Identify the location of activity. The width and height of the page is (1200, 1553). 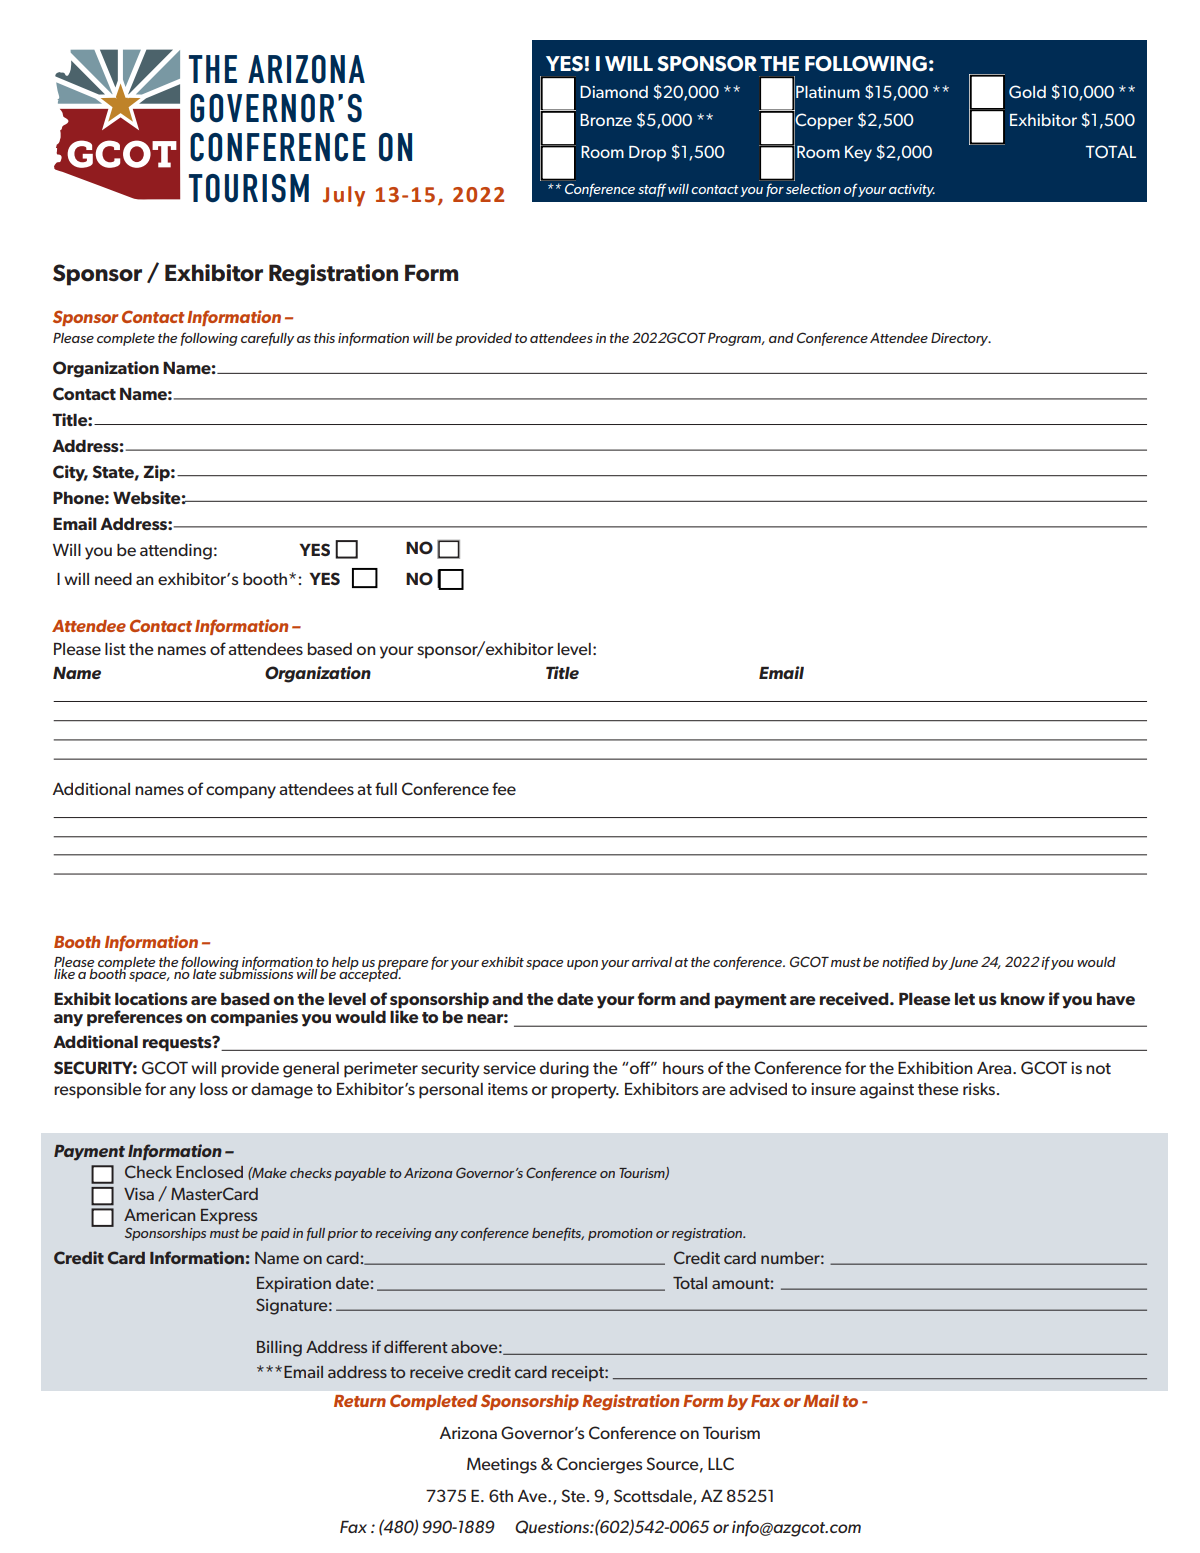
(912, 190).
